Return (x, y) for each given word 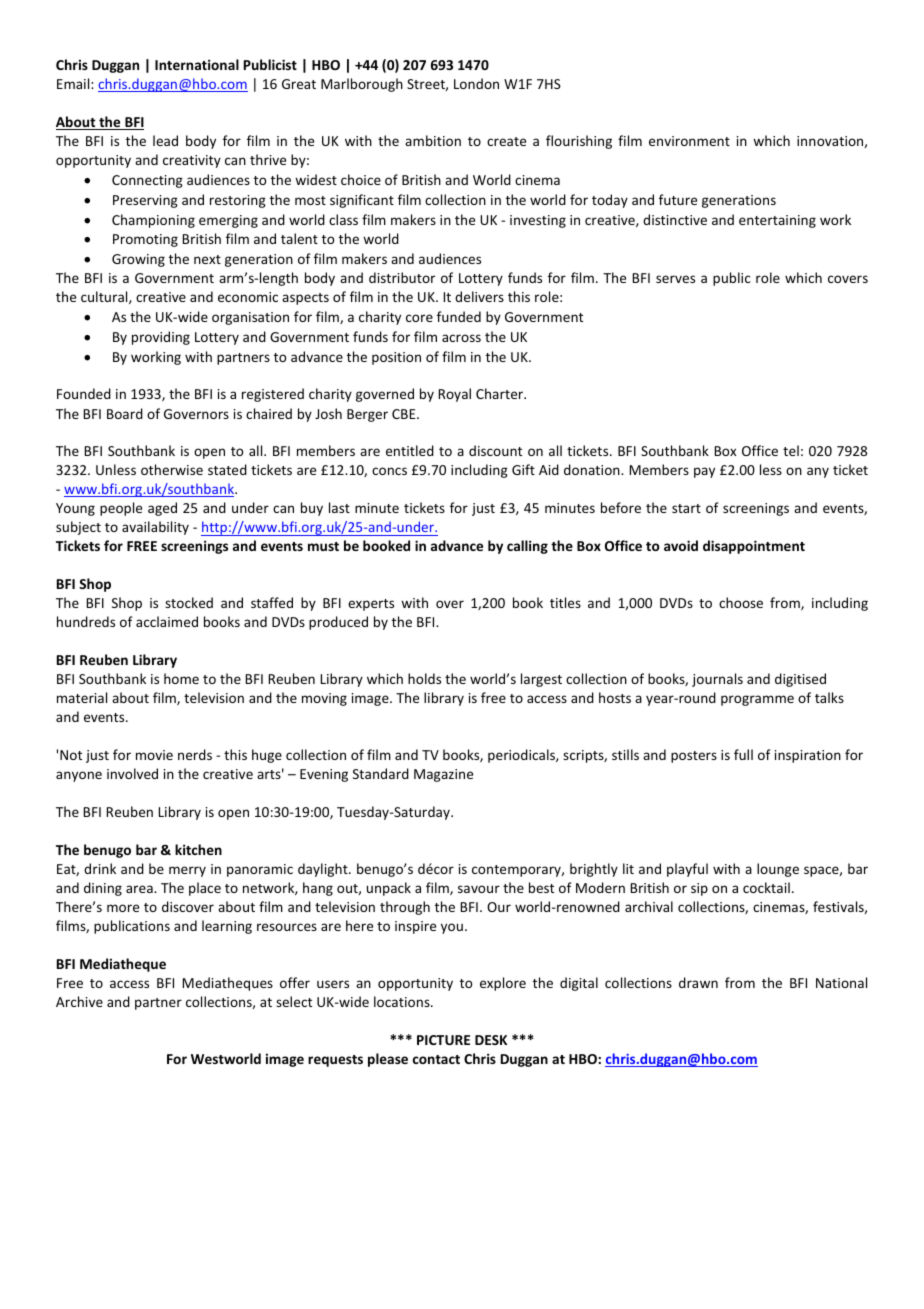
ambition (433, 140)
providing (161, 338)
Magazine (443, 775)
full (743, 754)
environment (689, 141)
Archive (79, 1001)
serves (675, 279)
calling (527, 547)
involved (132, 773)
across (461, 338)
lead (165, 140)
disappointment (754, 547)
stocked (189, 602)
